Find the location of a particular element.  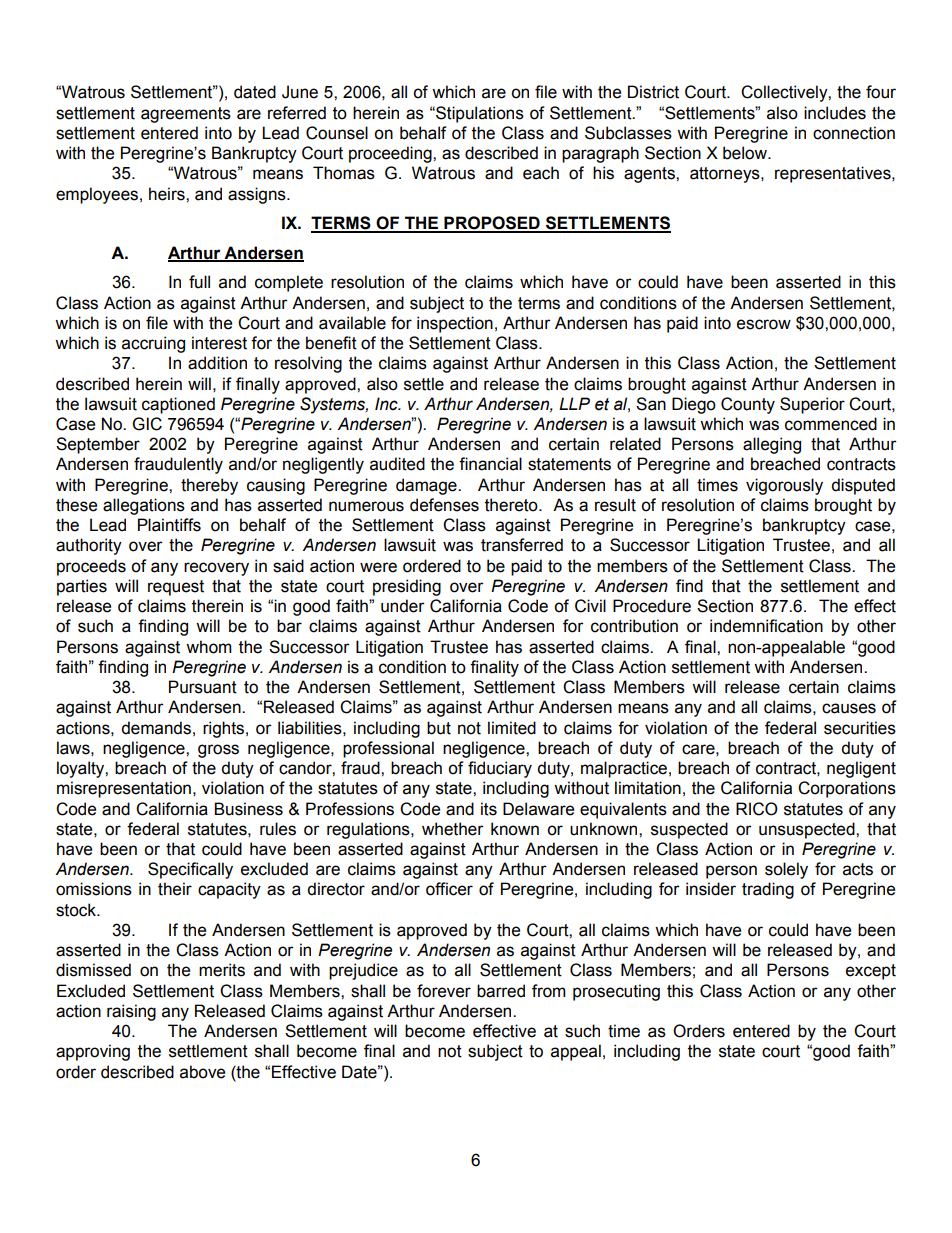

presiding is located at coordinates (407, 587).
